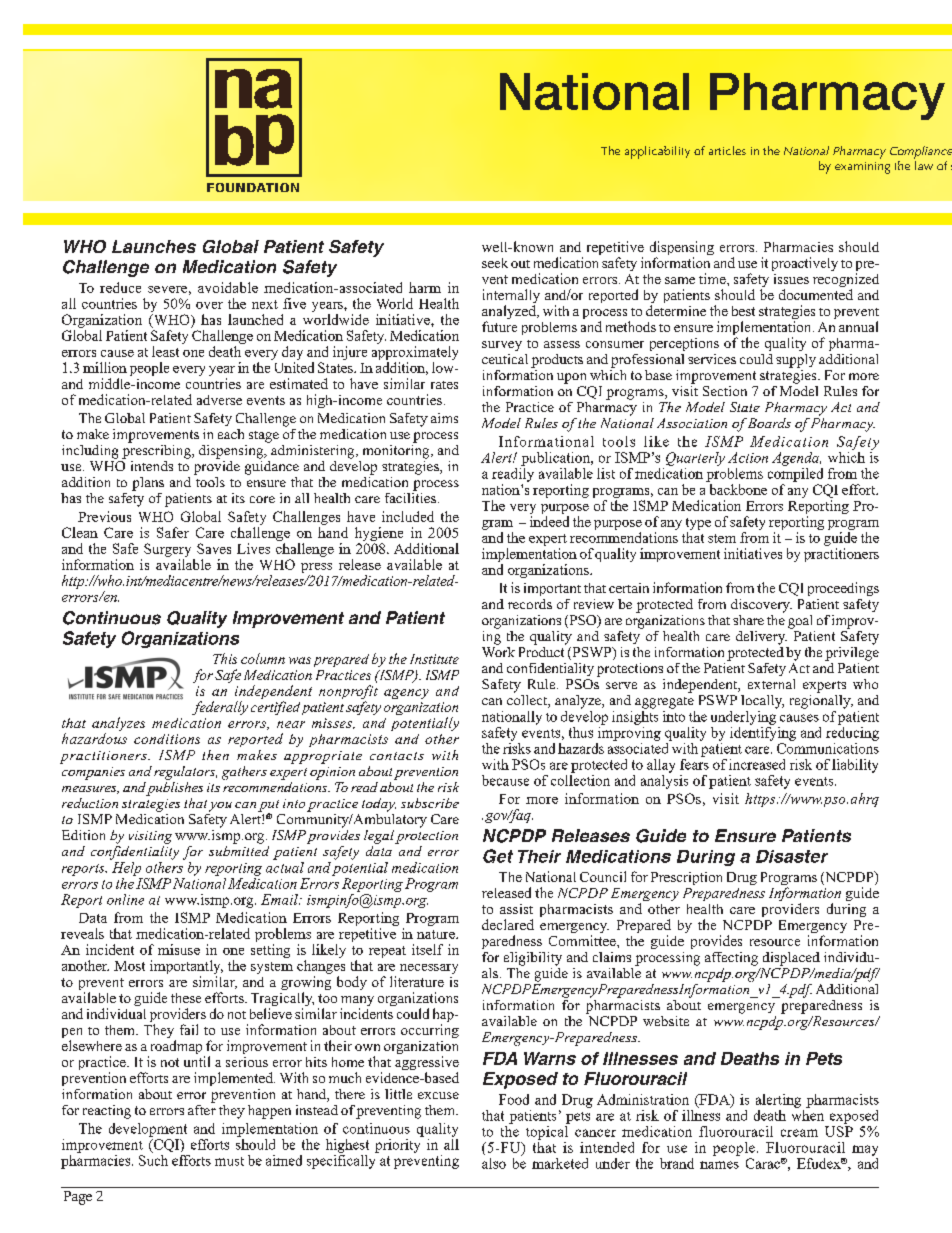 The image size is (952, 1233). What do you see at coordinates (498, 856) in the document?
I see `Get` at bounding box center [498, 856].
